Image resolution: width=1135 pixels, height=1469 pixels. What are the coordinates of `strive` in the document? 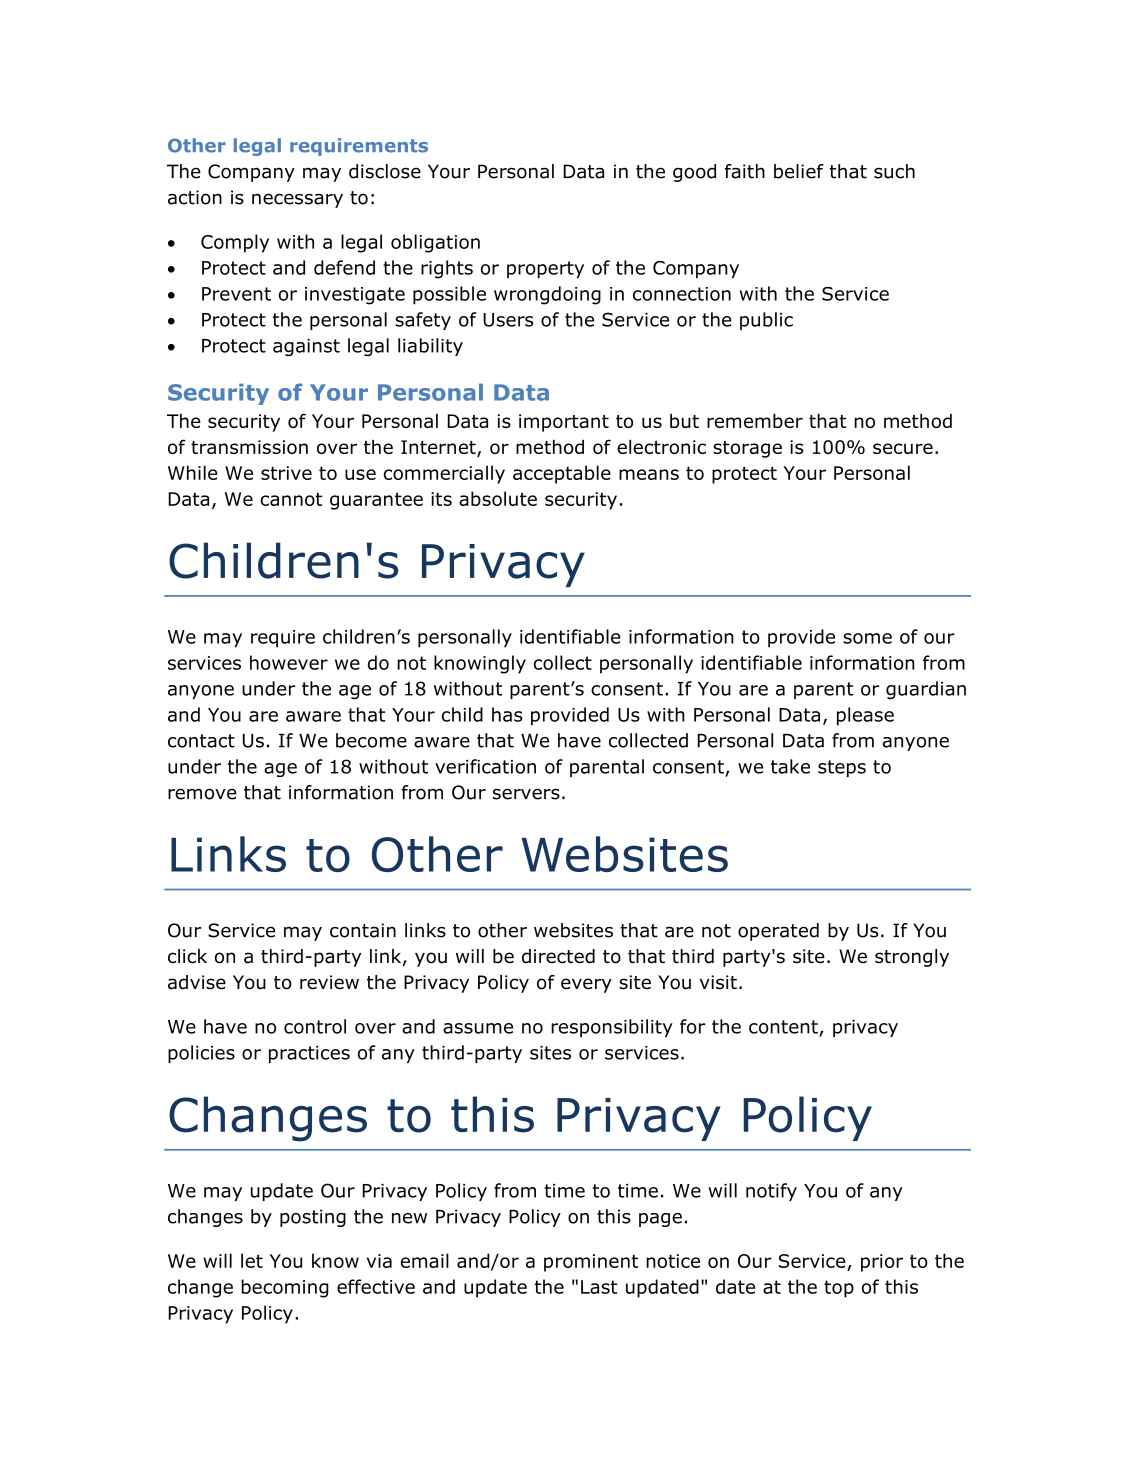 It's located at (286, 473).
